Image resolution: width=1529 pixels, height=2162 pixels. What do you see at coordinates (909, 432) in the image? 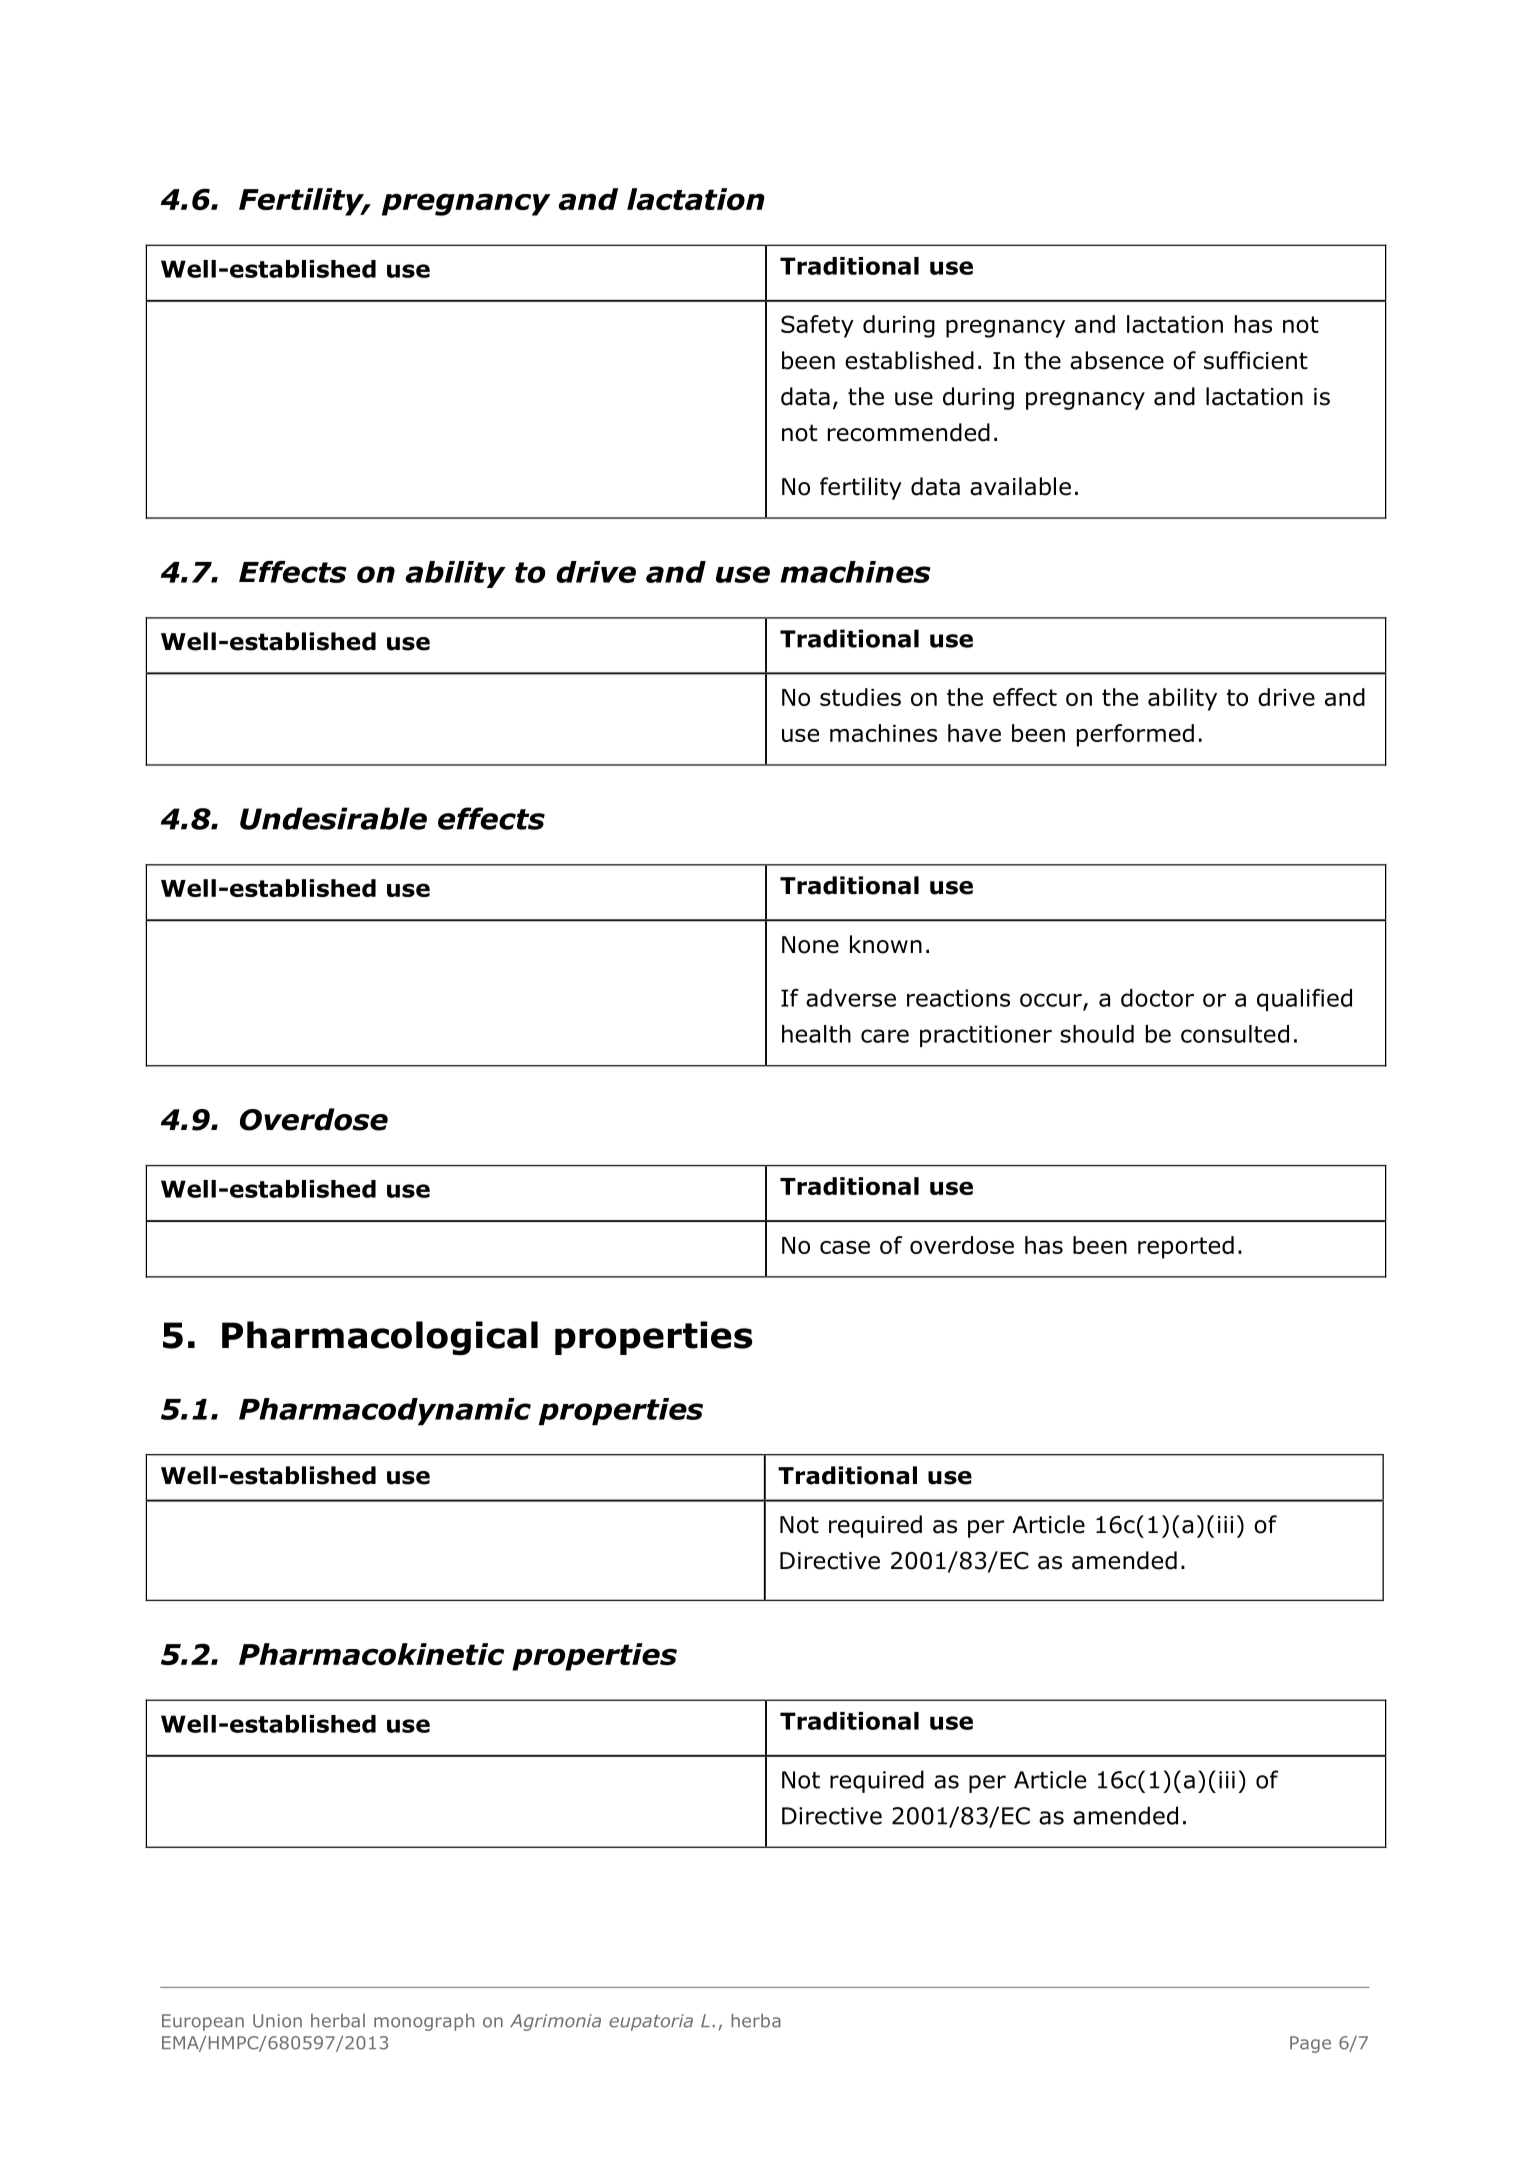
I see `recommended` at bounding box center [909, 432].
